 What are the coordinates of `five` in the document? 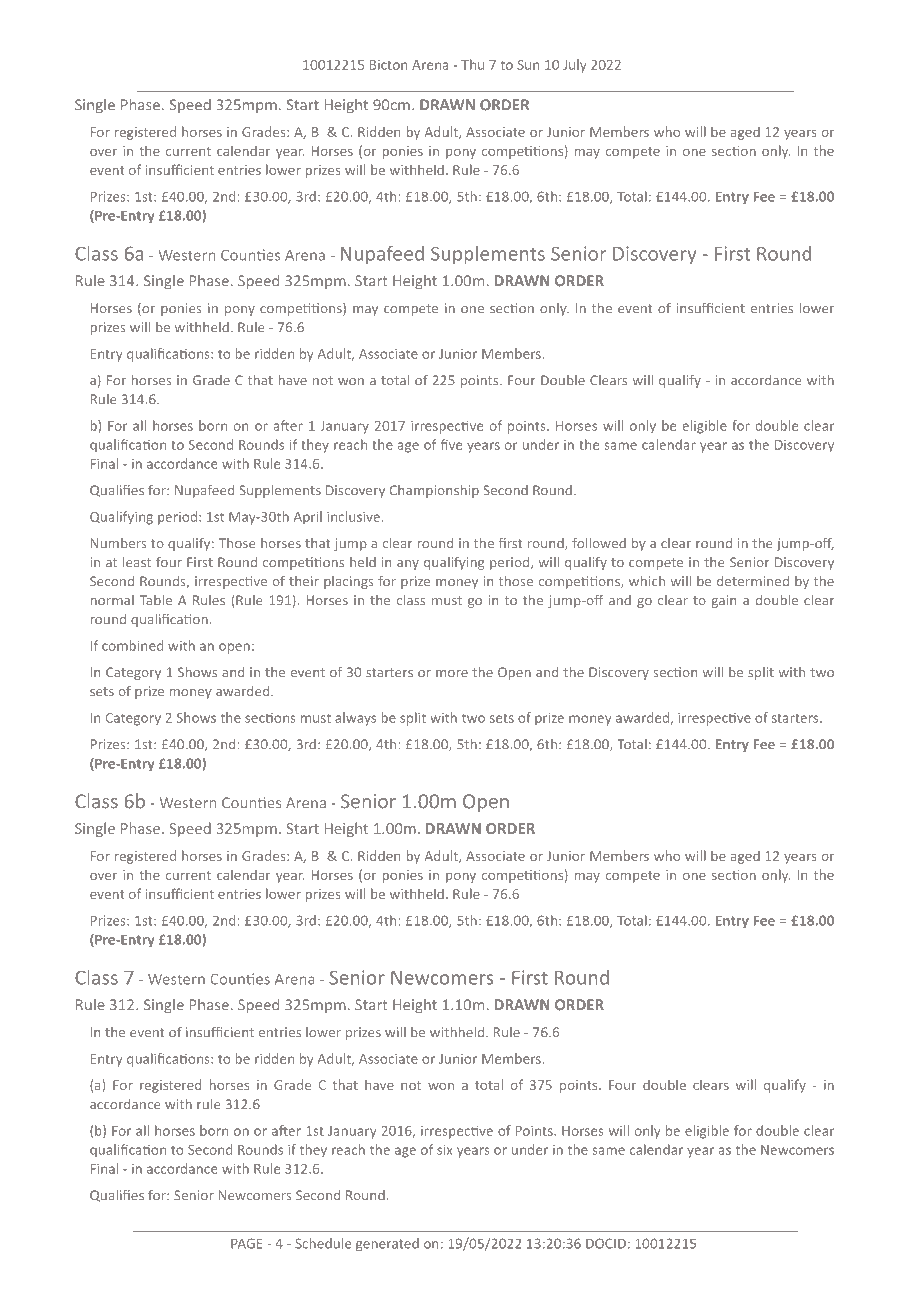 It's located at (451, 444).
